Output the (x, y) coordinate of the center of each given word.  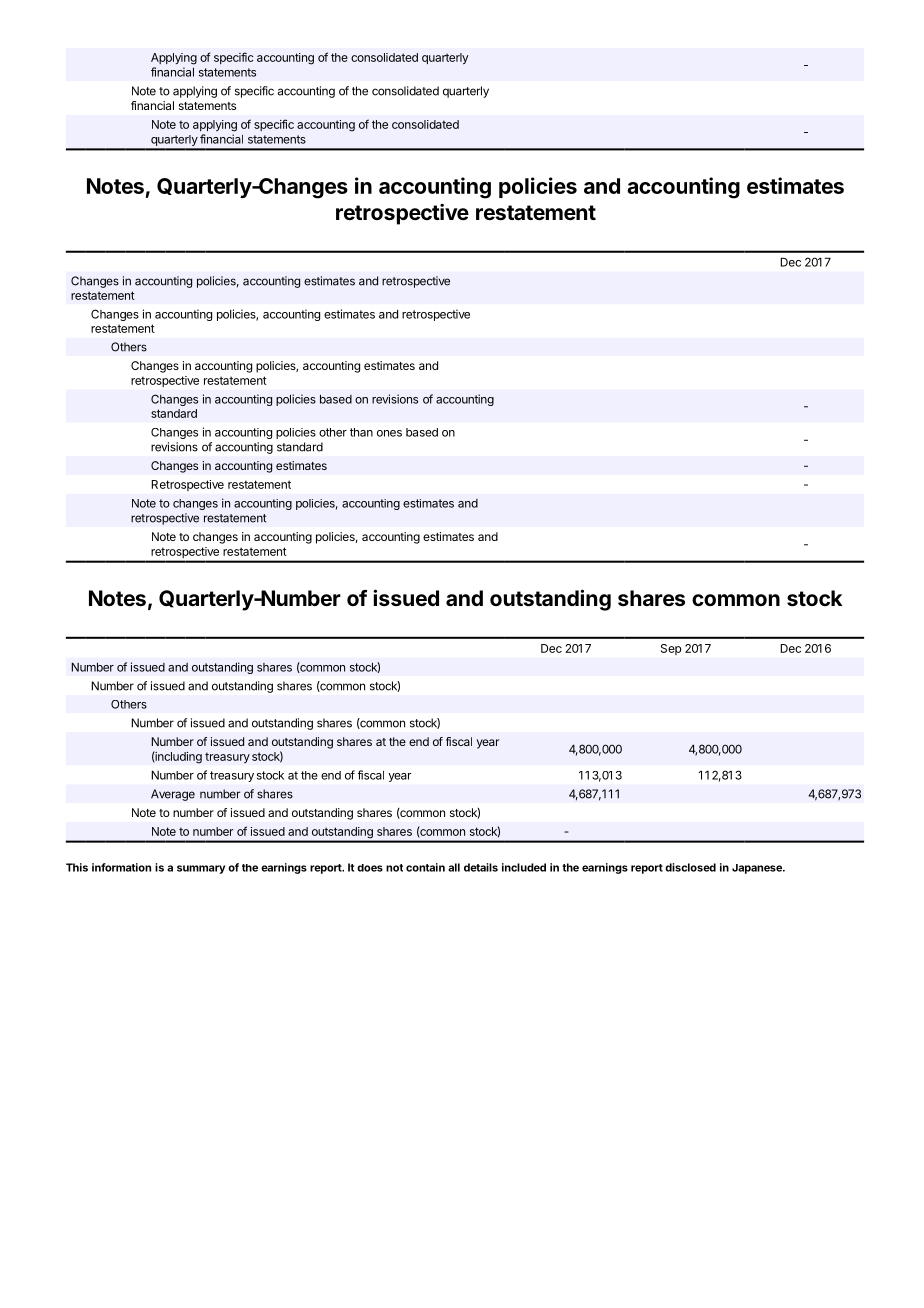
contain (425, 867)
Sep (671, 649)
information (121, 867)
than (361, 432)
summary (201, 869)
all (454, 867)
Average (173, 795)
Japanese (758, 869)
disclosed (690, 867)
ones (389, 433)
